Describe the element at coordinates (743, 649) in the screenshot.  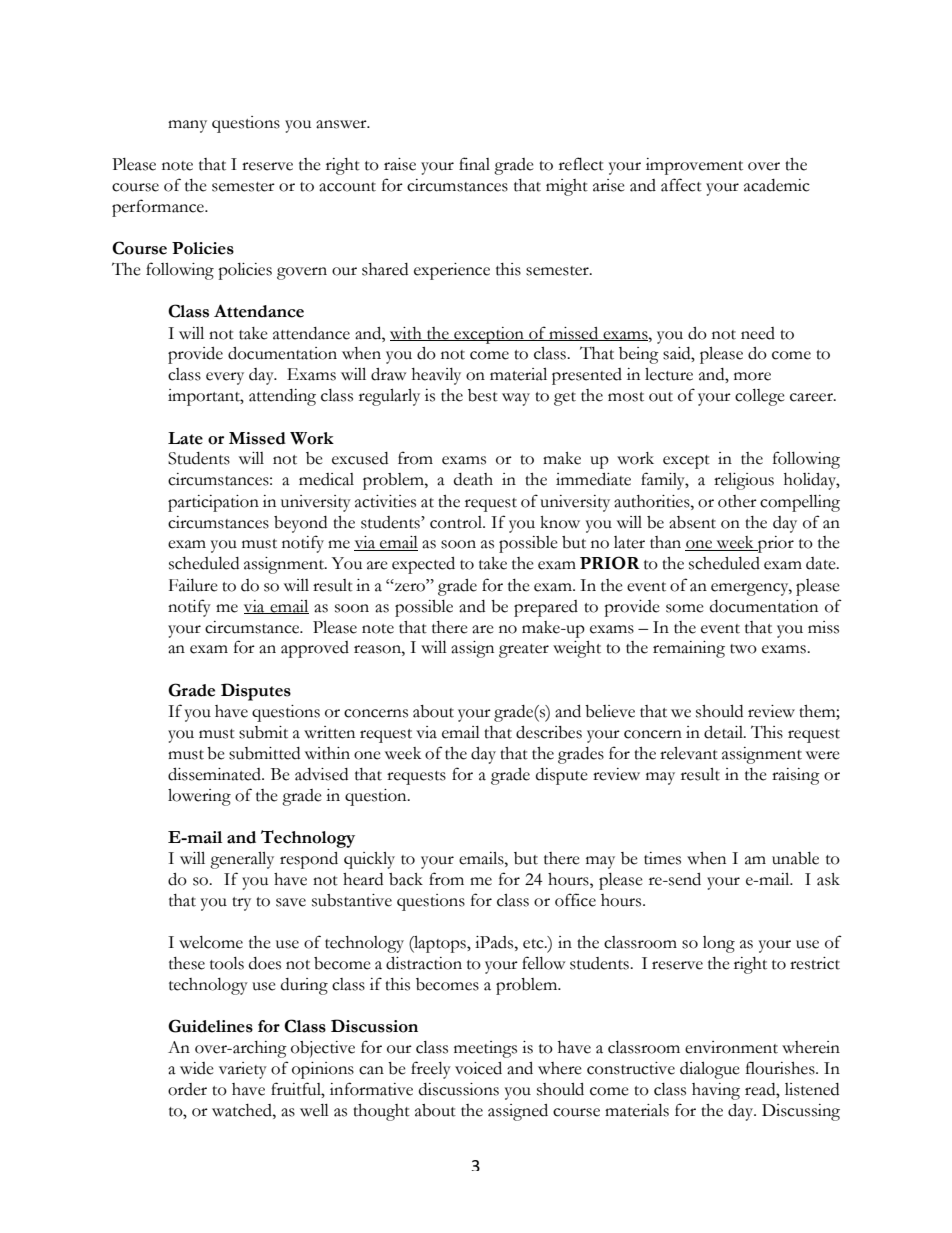
I see `two` at that location.
